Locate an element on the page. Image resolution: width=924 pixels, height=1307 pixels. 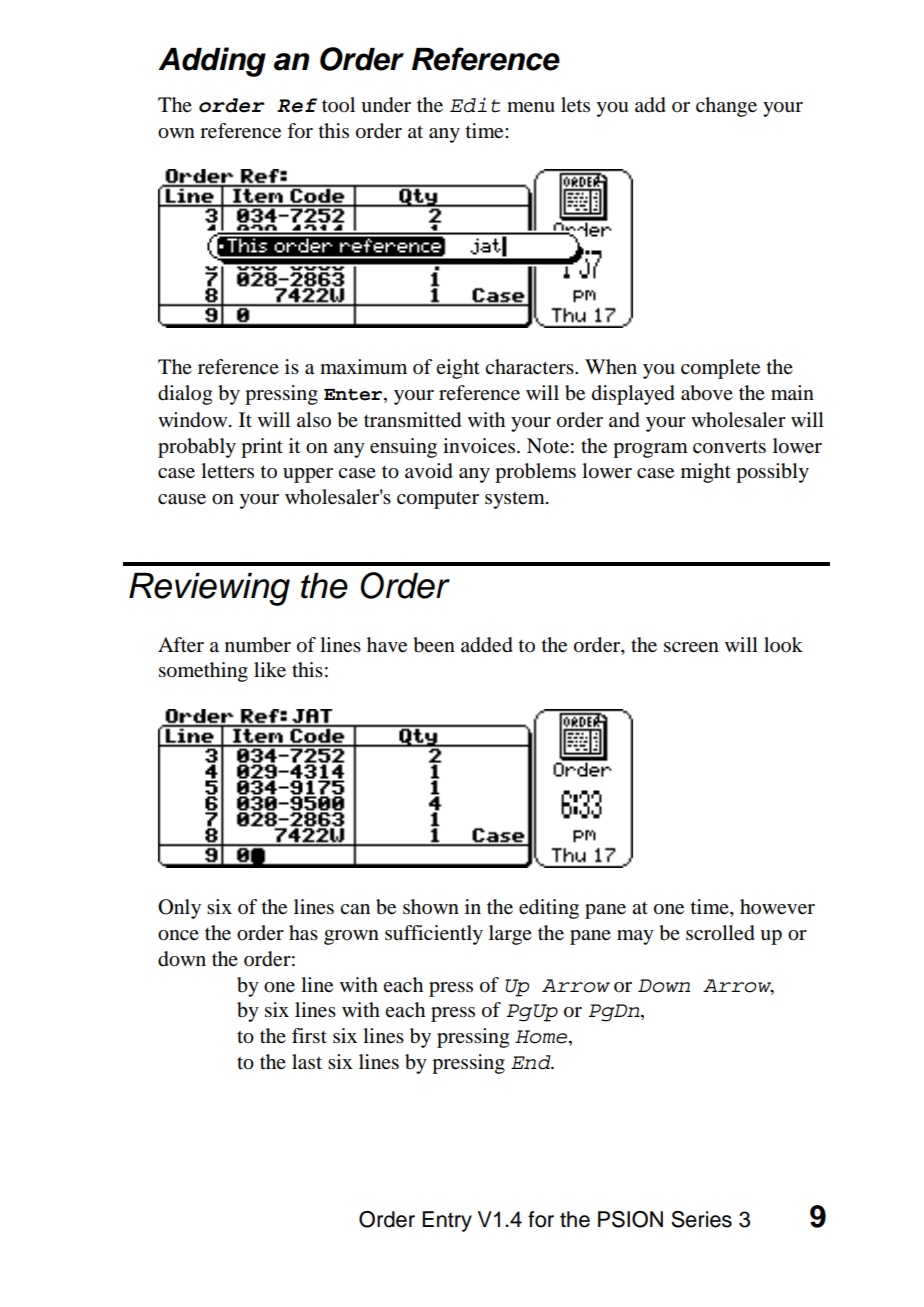
Adding is located at coordinates (212, 62).
